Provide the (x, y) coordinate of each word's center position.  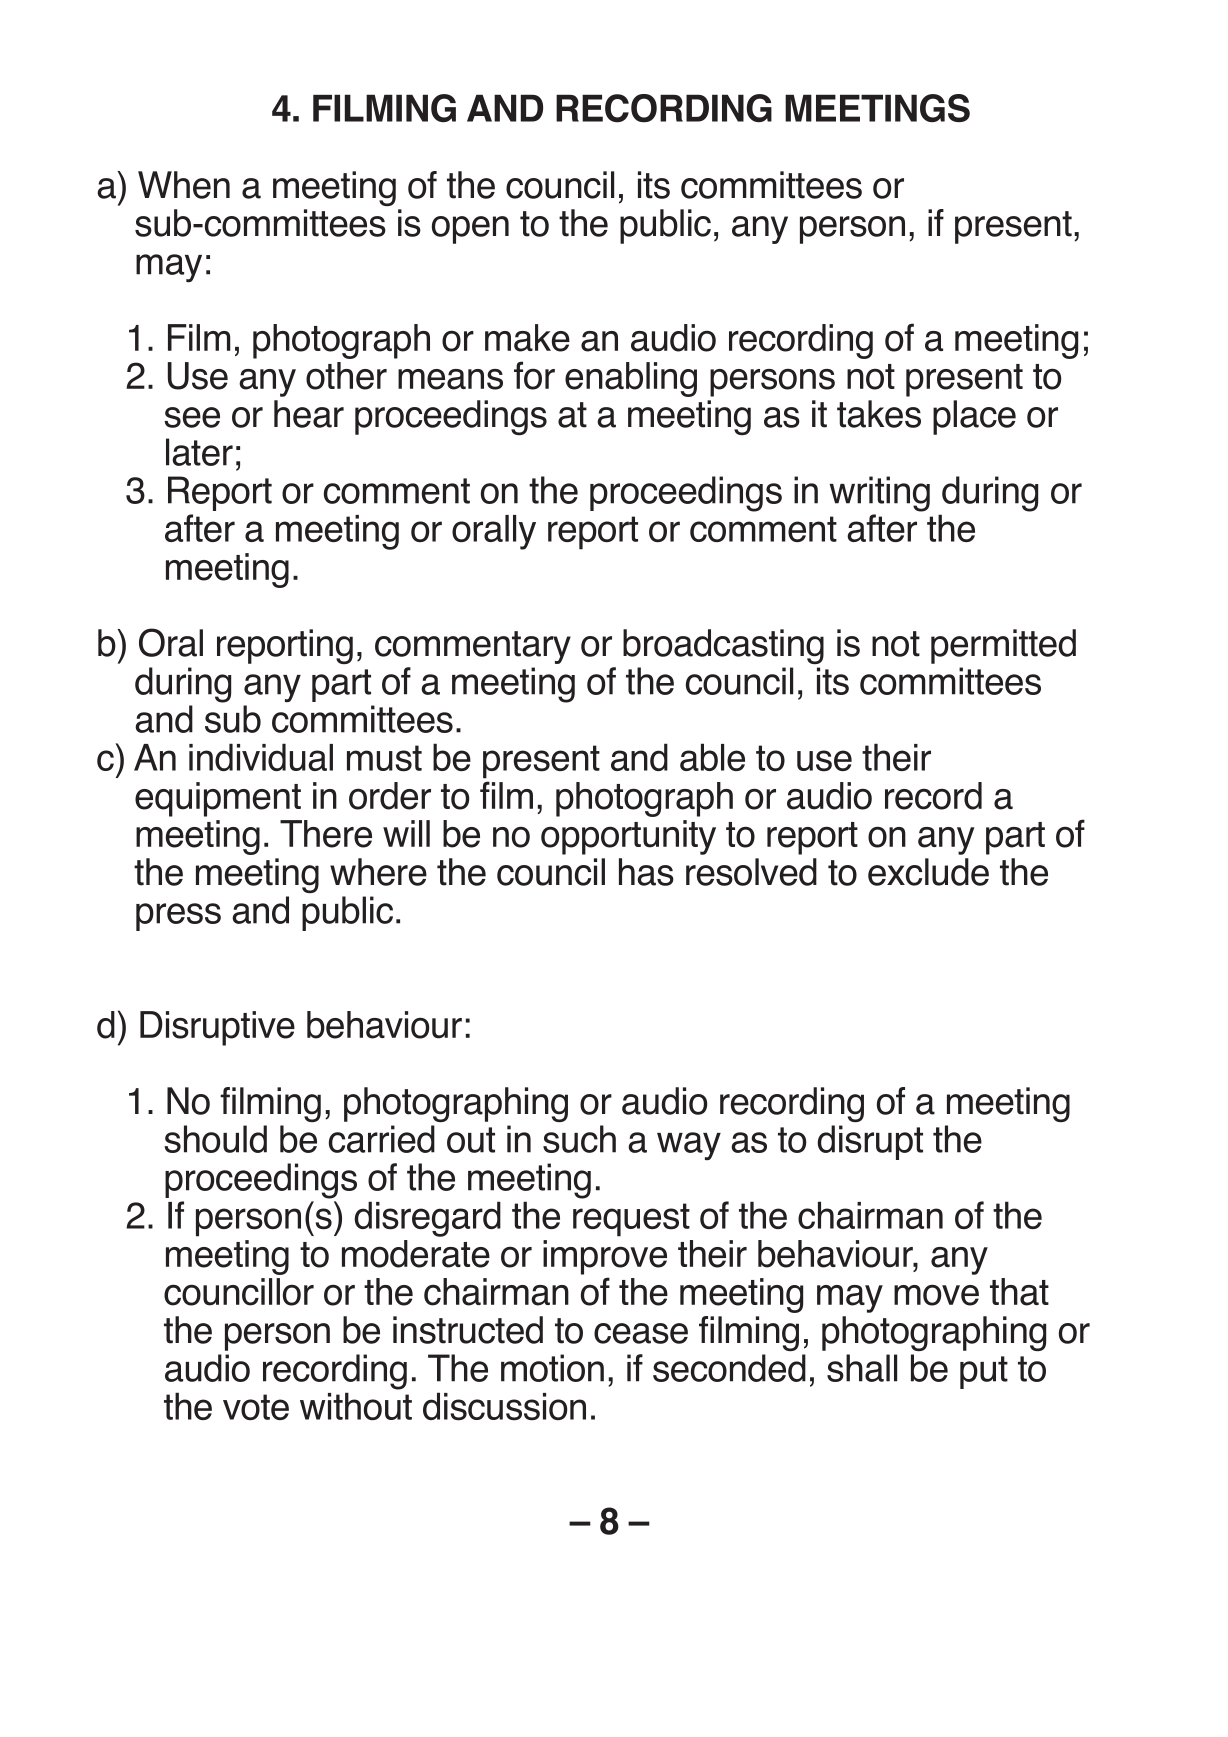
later (199, 452)
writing (879, 494)
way (689, 1146)
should (215, 1139)
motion (552, 1368)
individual (261, 757)
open (470, 230)
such (579, 1139)
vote (256, 1407)
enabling (631, 379)
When (184, 185)
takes (879, 414)
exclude (928, 872)
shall (862, 1368)
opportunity (628, 837)
